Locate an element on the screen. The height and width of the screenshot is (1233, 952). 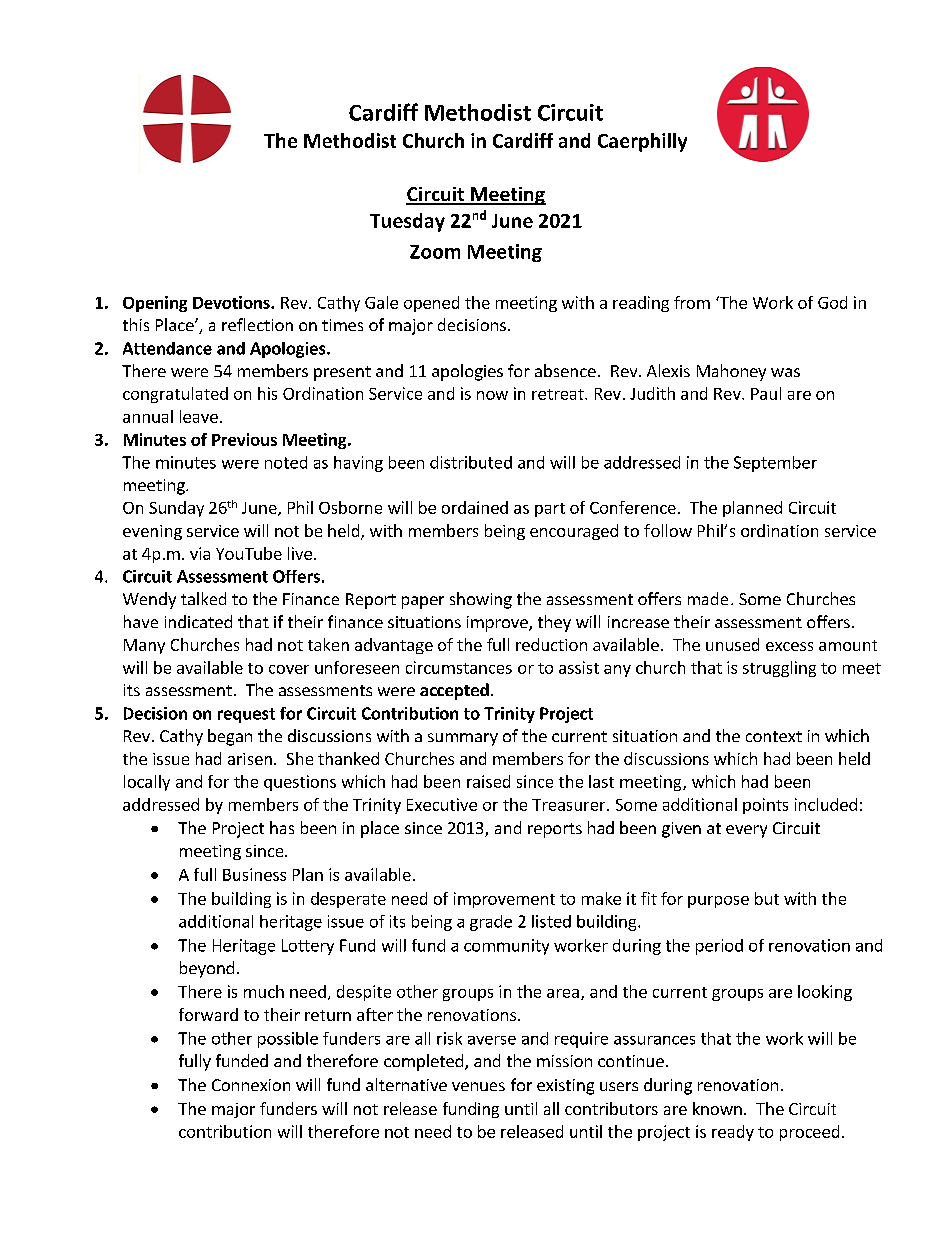
Zoom is located at coordinates (435, 252).
